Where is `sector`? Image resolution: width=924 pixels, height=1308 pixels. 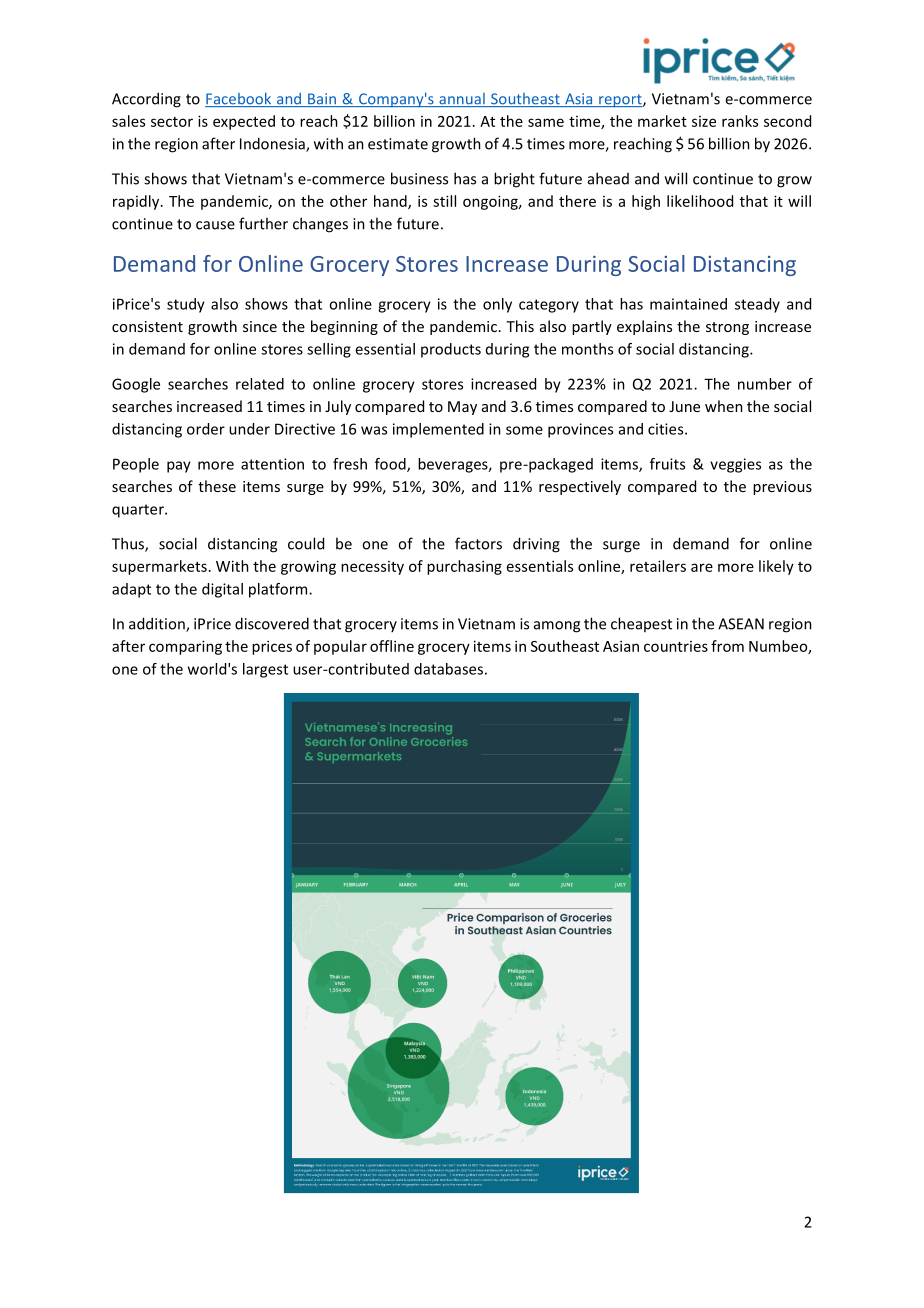
sector is located at coordinates (172, 122).
